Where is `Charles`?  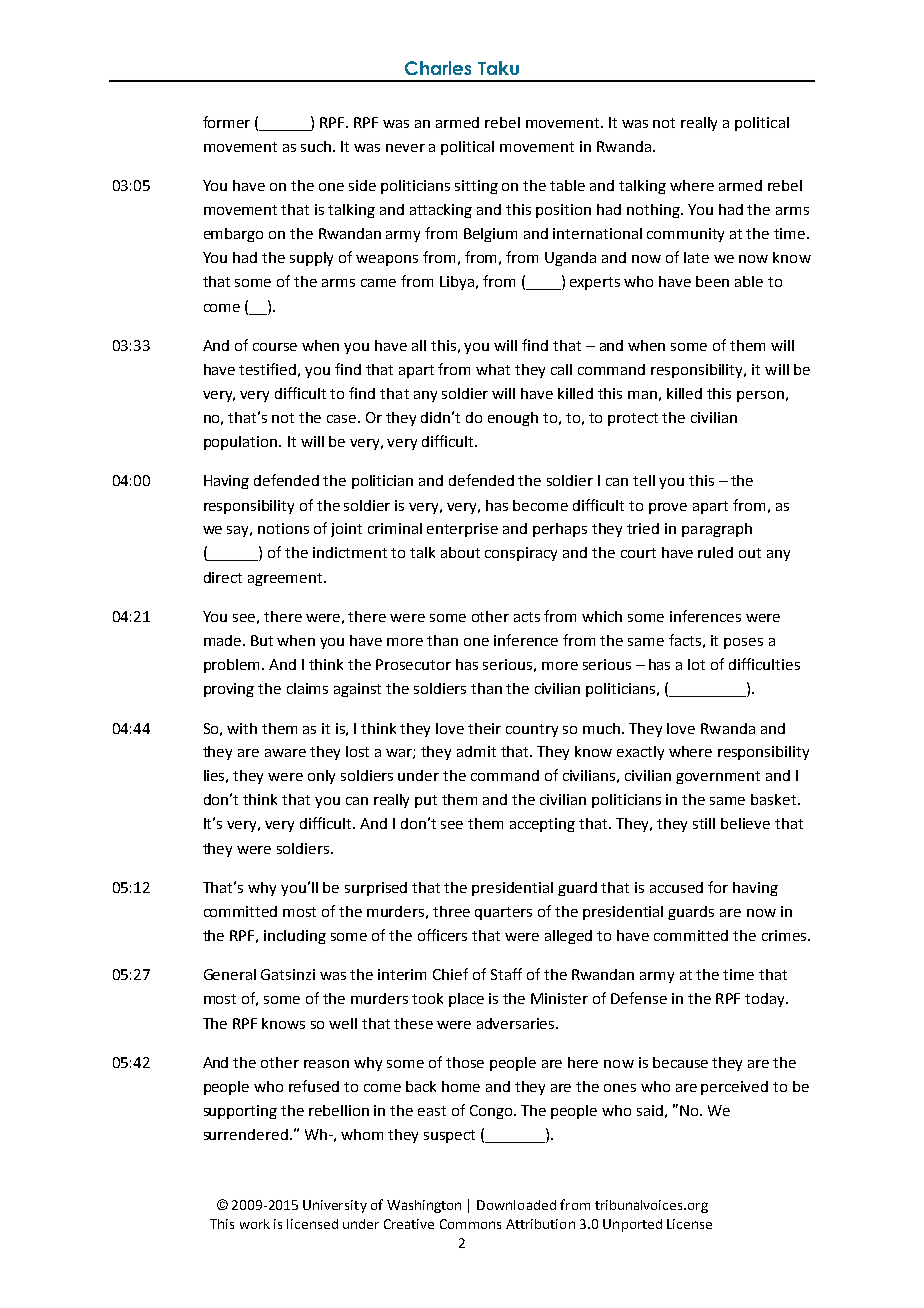
Charles is located at coordinates (438, 68).
